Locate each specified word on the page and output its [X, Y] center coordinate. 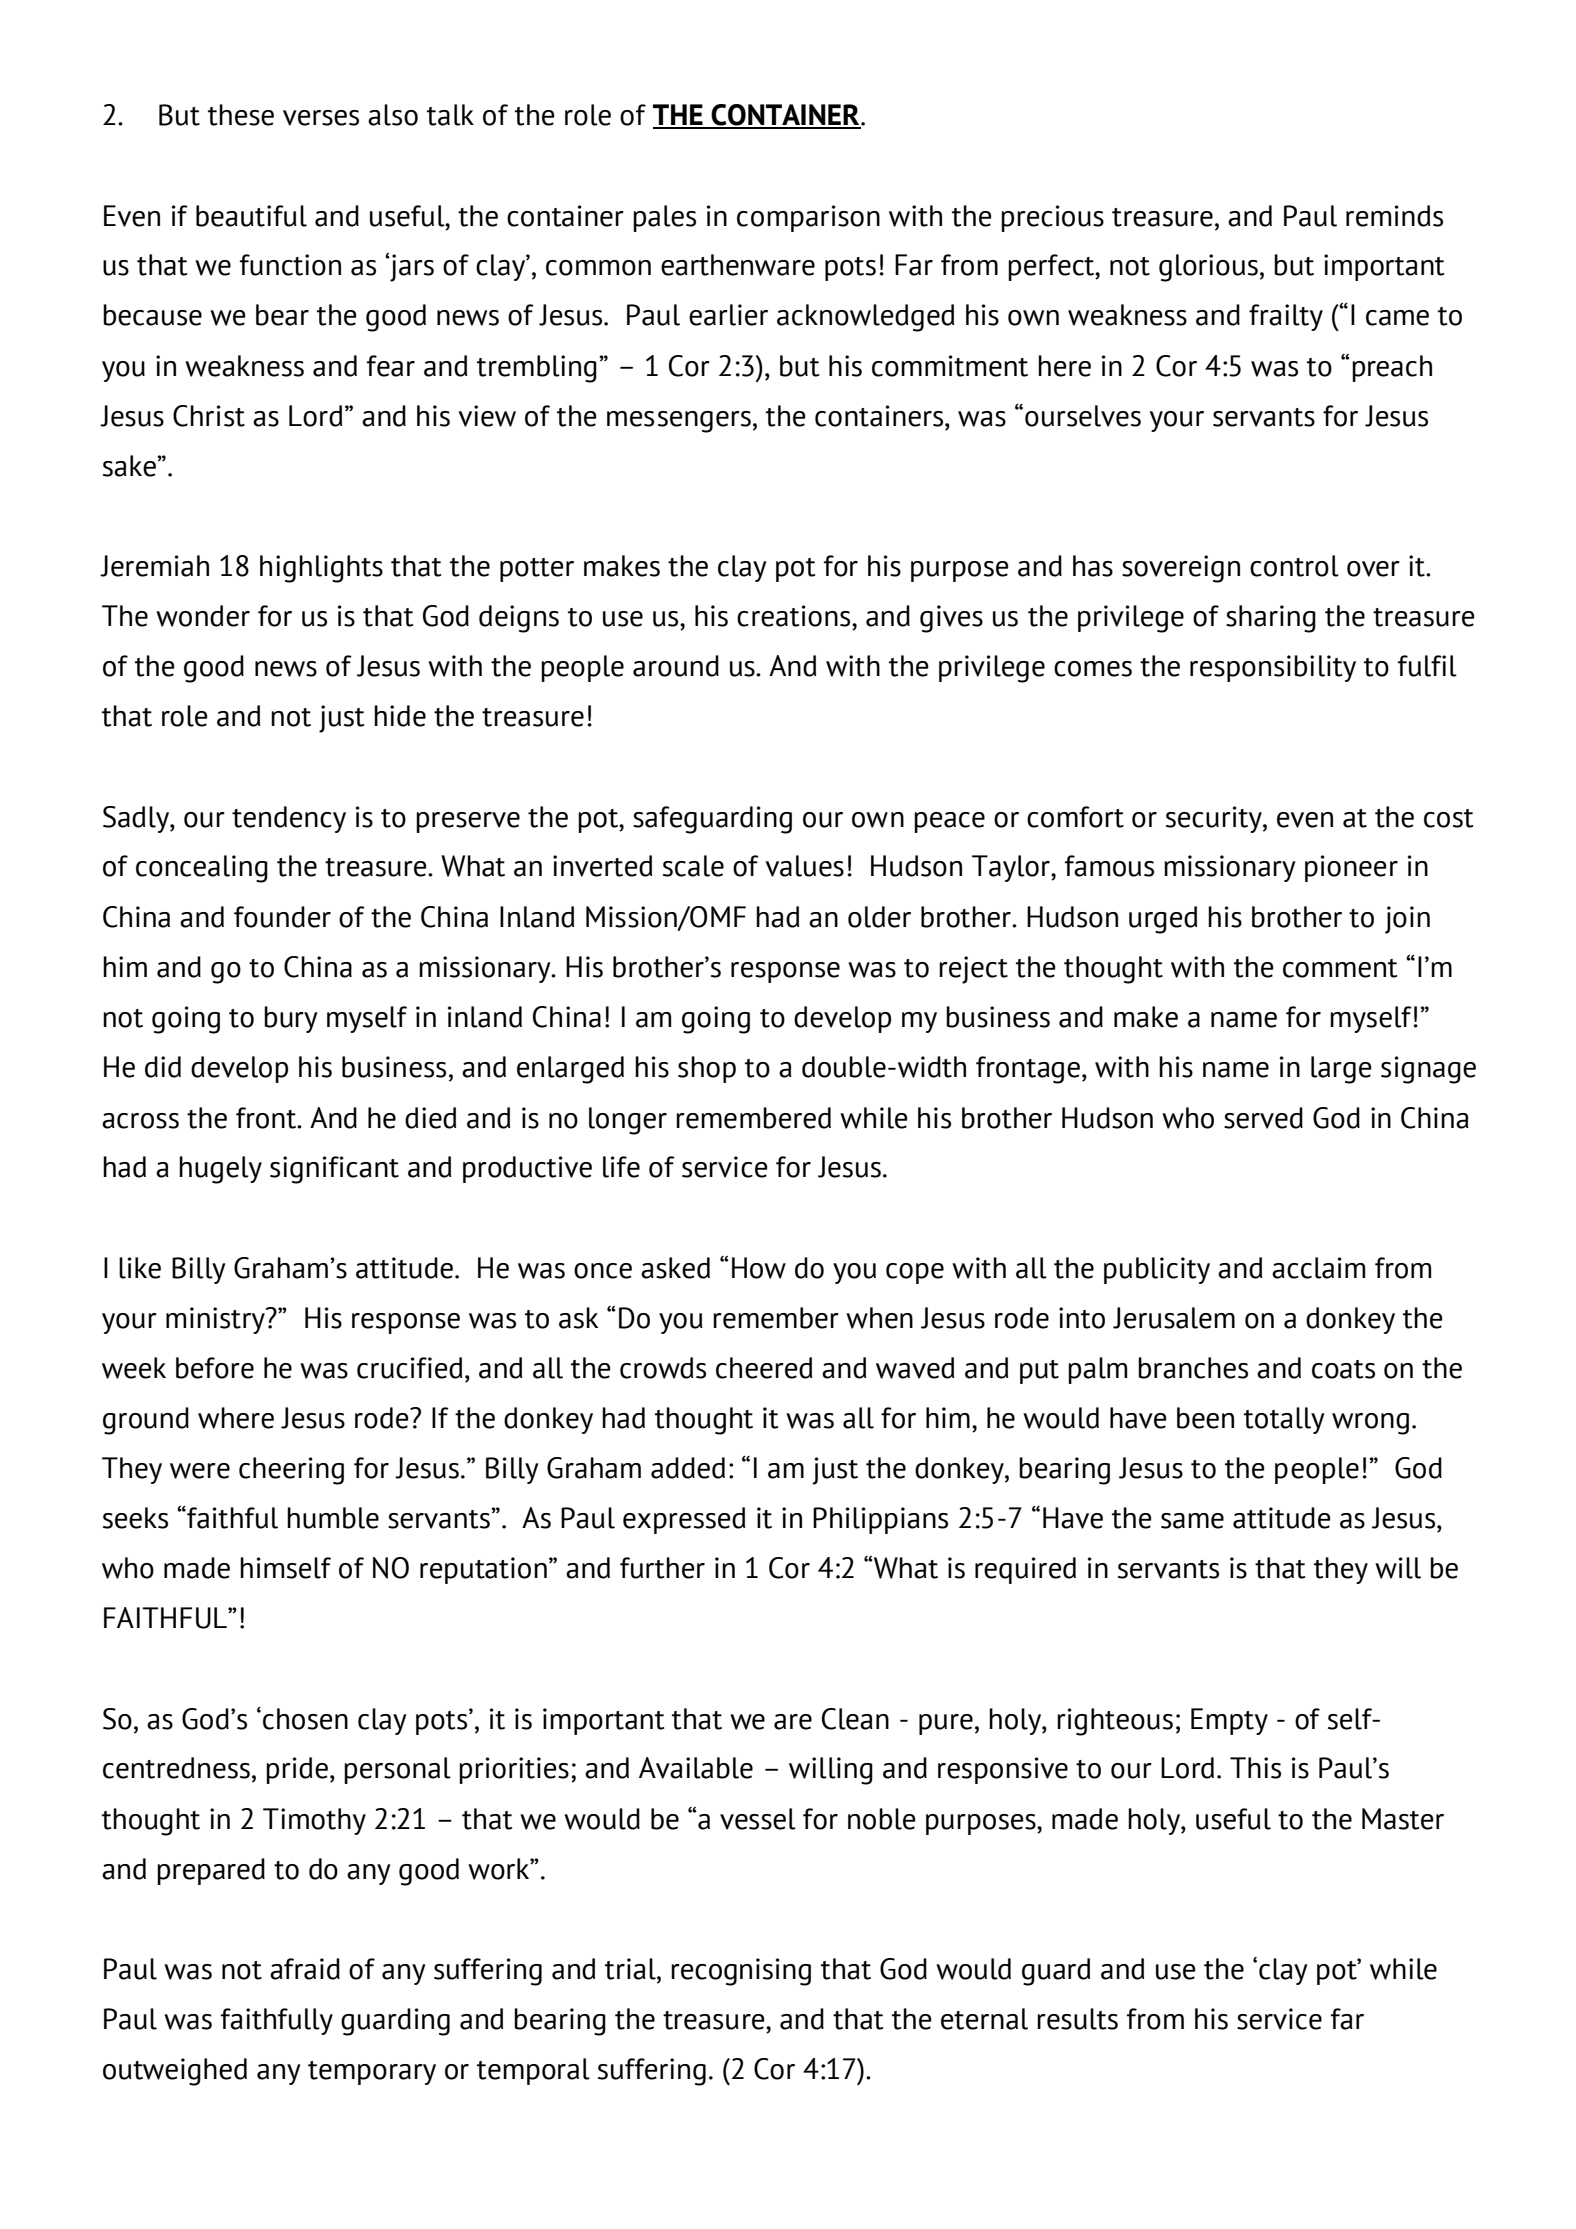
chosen [305, 1719]
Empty [1229, 1721]
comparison [808, 218]
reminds [1394, 216]
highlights [321, 569]
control [1294, 566]
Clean [855, 1719]
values [804, 866]
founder [282, 917]
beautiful [251, 216]
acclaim [1318, 1268]
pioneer [1351, 868]
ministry [216, 1320]
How [759, 1268]
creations [795, 616]
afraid [305, 1969]
